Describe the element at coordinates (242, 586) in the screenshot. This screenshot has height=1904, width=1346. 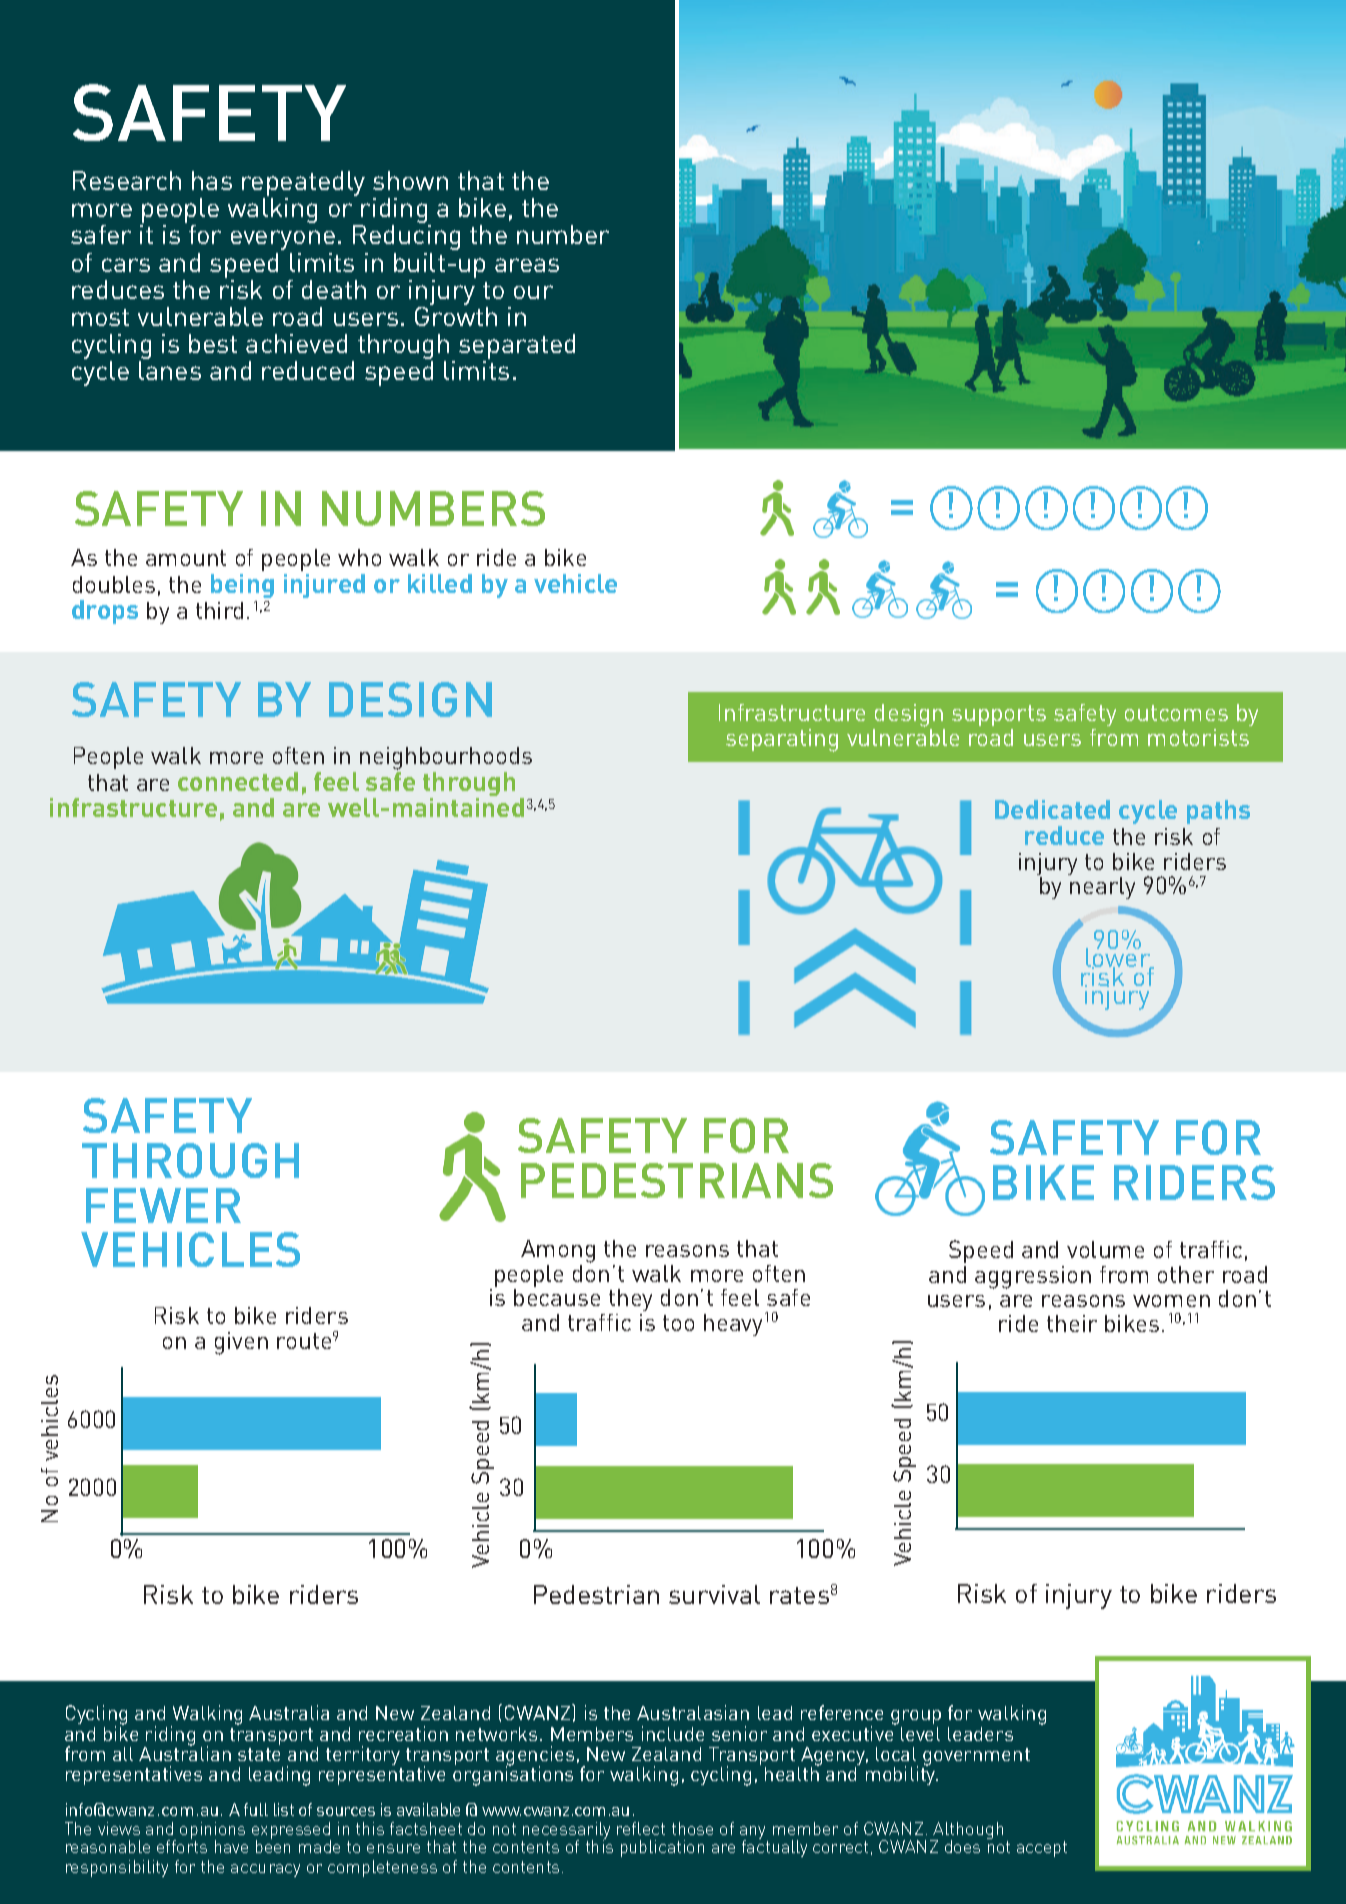
I see `being` at that location.
